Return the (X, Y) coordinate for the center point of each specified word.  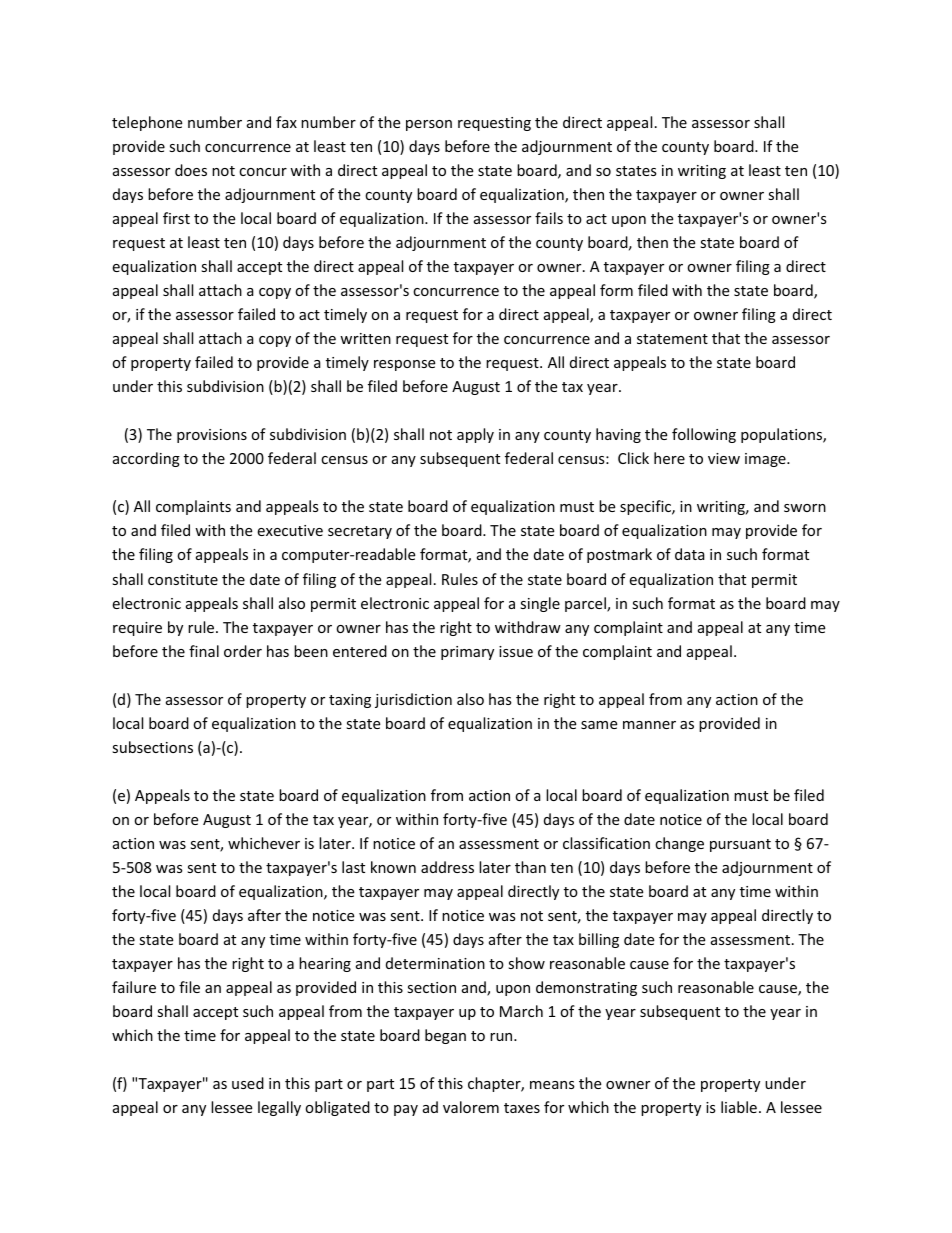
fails (549, 218)
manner (649, 725)
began (445, 1036)
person (429, 125)
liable (739, 1107)
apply (475, 435)
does (191, 170)
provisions (212, 436)
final (204, 651)
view (724, 458)
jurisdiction (413, 700)
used (248, 1083)
